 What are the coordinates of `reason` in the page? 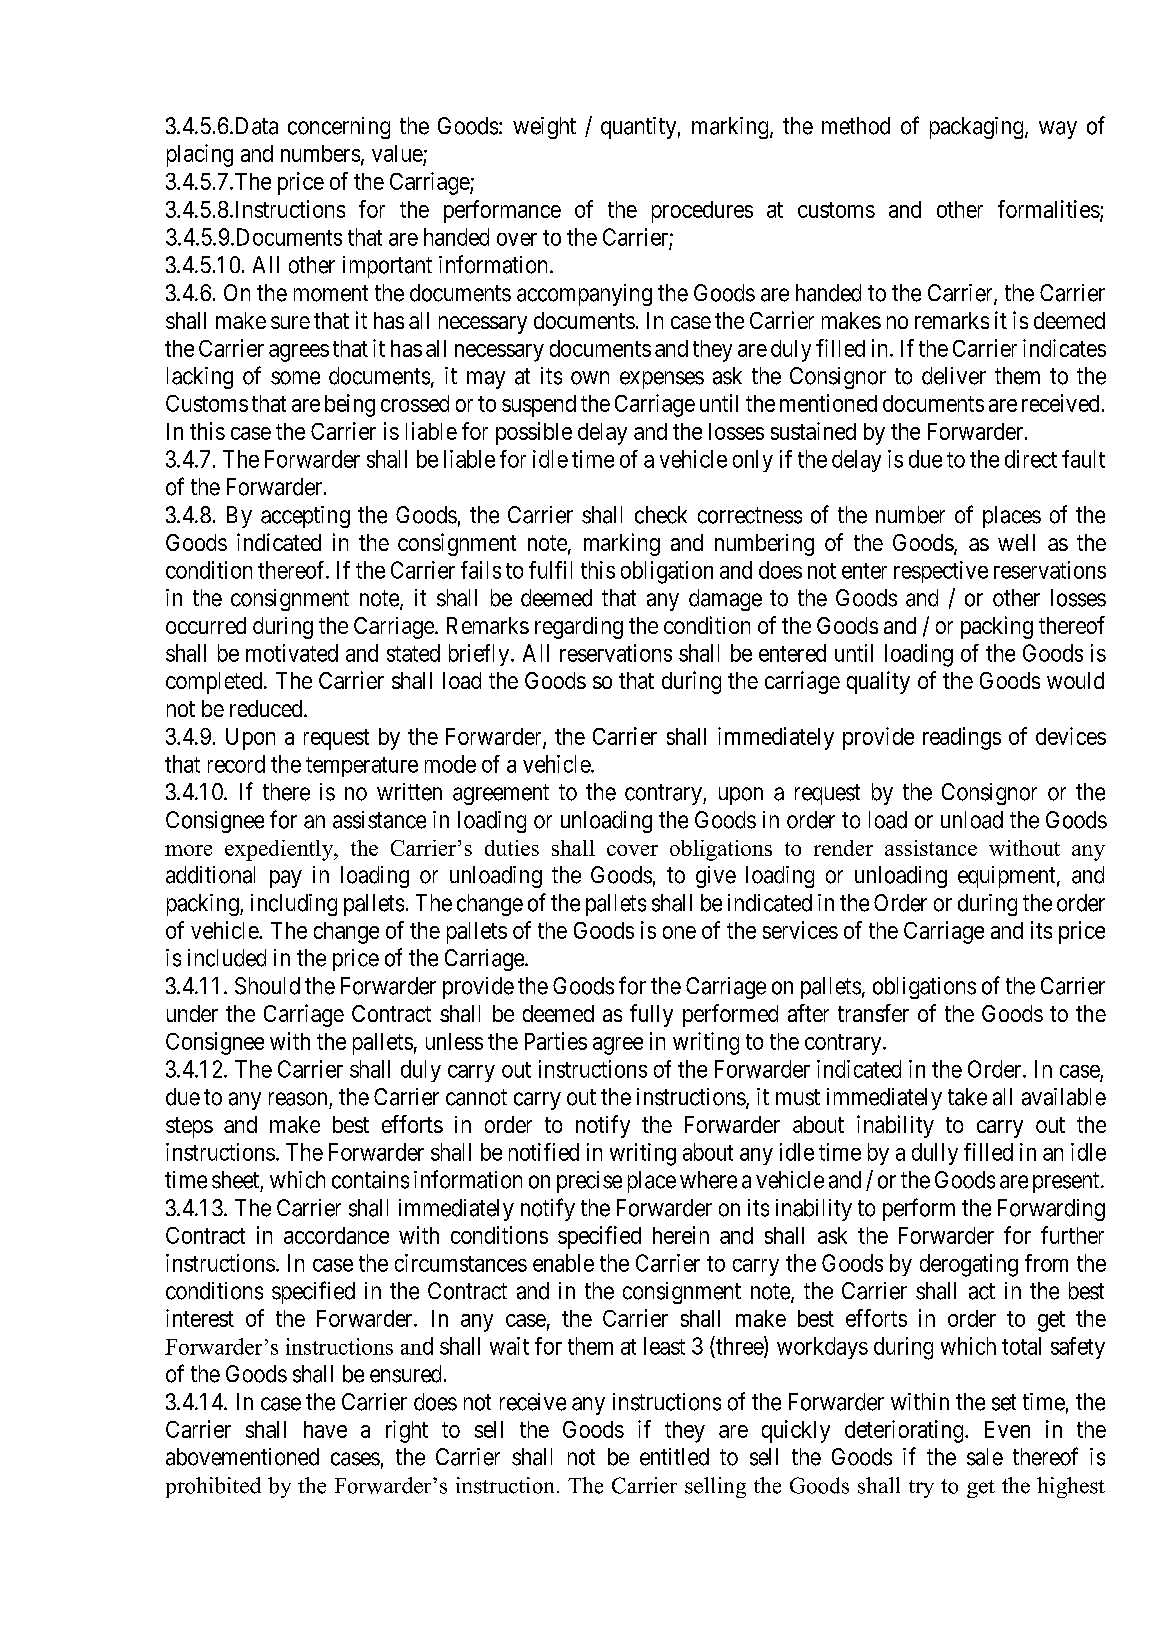 It's located at (298, 1099).
